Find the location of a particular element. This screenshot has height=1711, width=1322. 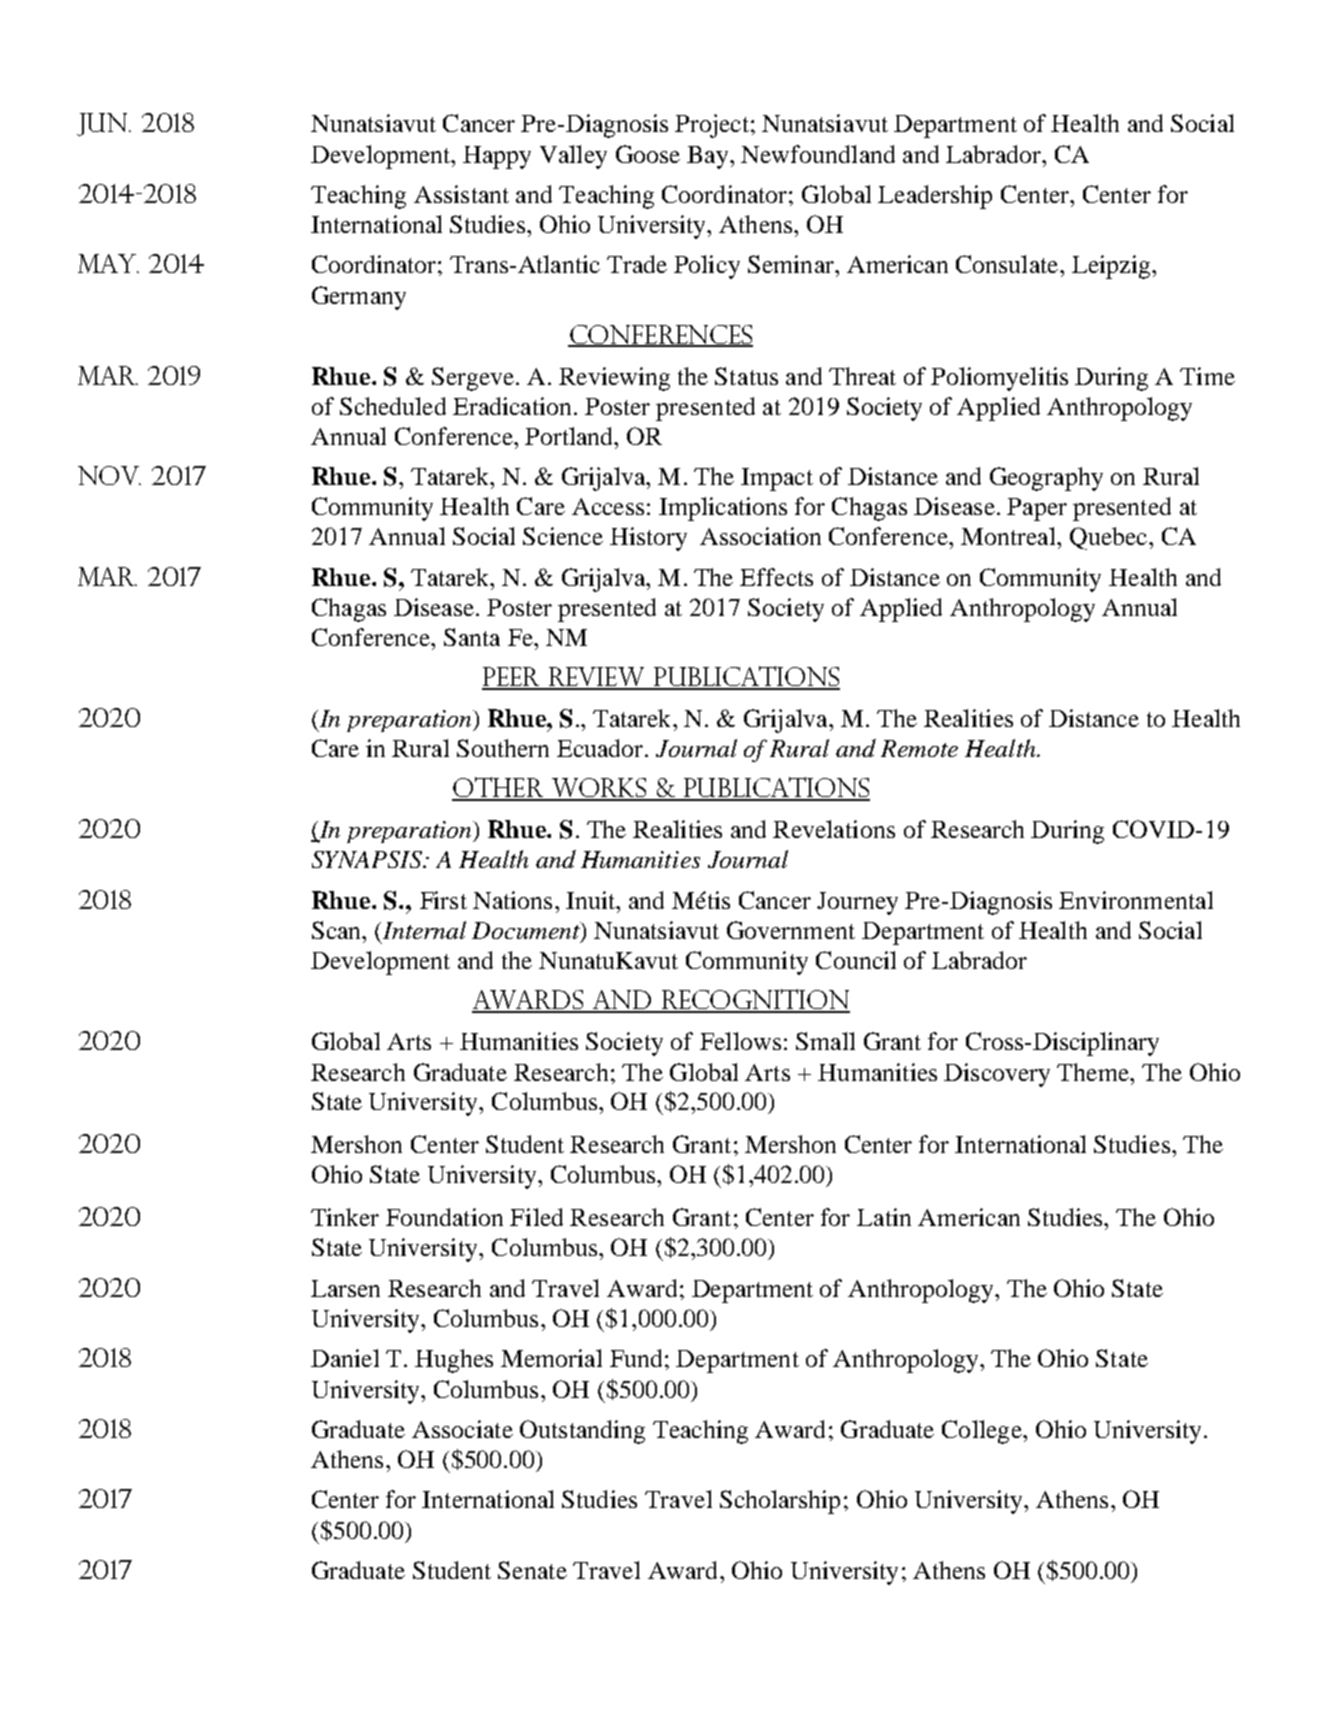

JUN is located at coordinates (103, 124).
